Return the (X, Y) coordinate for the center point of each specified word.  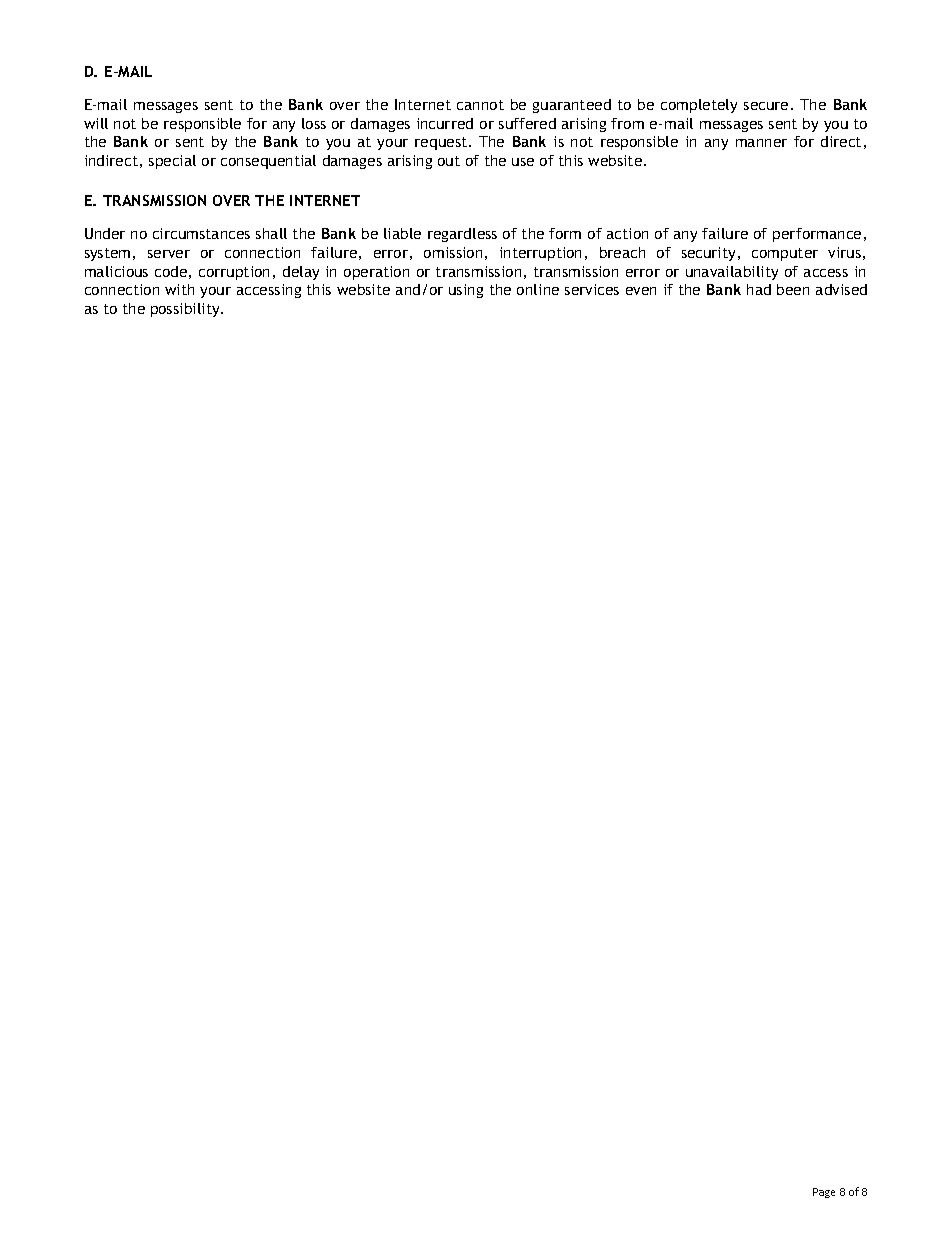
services (592, 289)
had (759, 289)
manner (761, 143)
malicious (116, 271)
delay (301, 273)
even (641, 291)
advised (841, 289)
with (179, 289)
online (538, 289)
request (442, 143)
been (793, 289)
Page (824, 1193)
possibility (186, 310)
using (466, 291)
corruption (234, 273)
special (172, 162)
